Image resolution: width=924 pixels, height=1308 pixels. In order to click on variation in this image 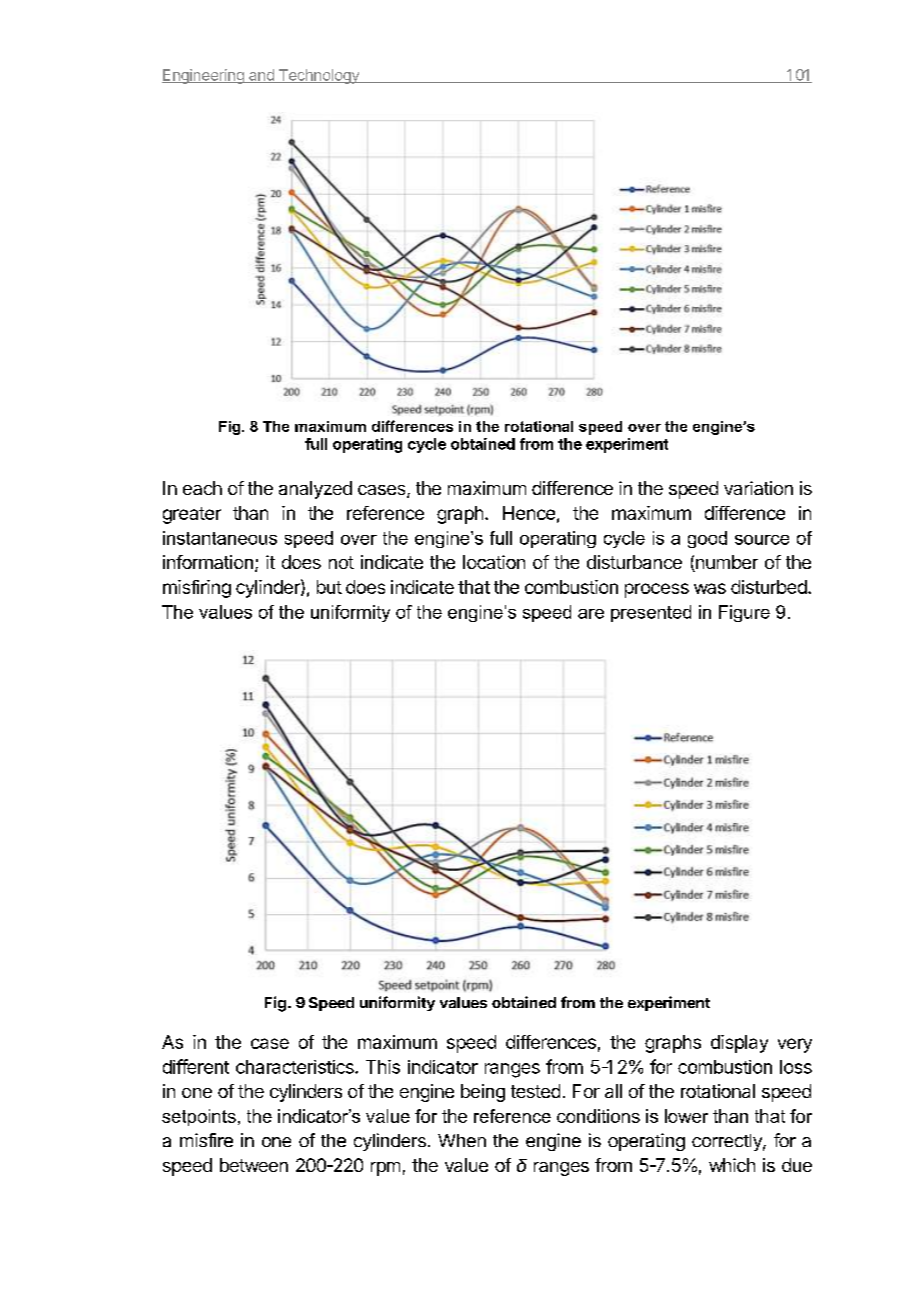, I will do `click(758, 488)`.
